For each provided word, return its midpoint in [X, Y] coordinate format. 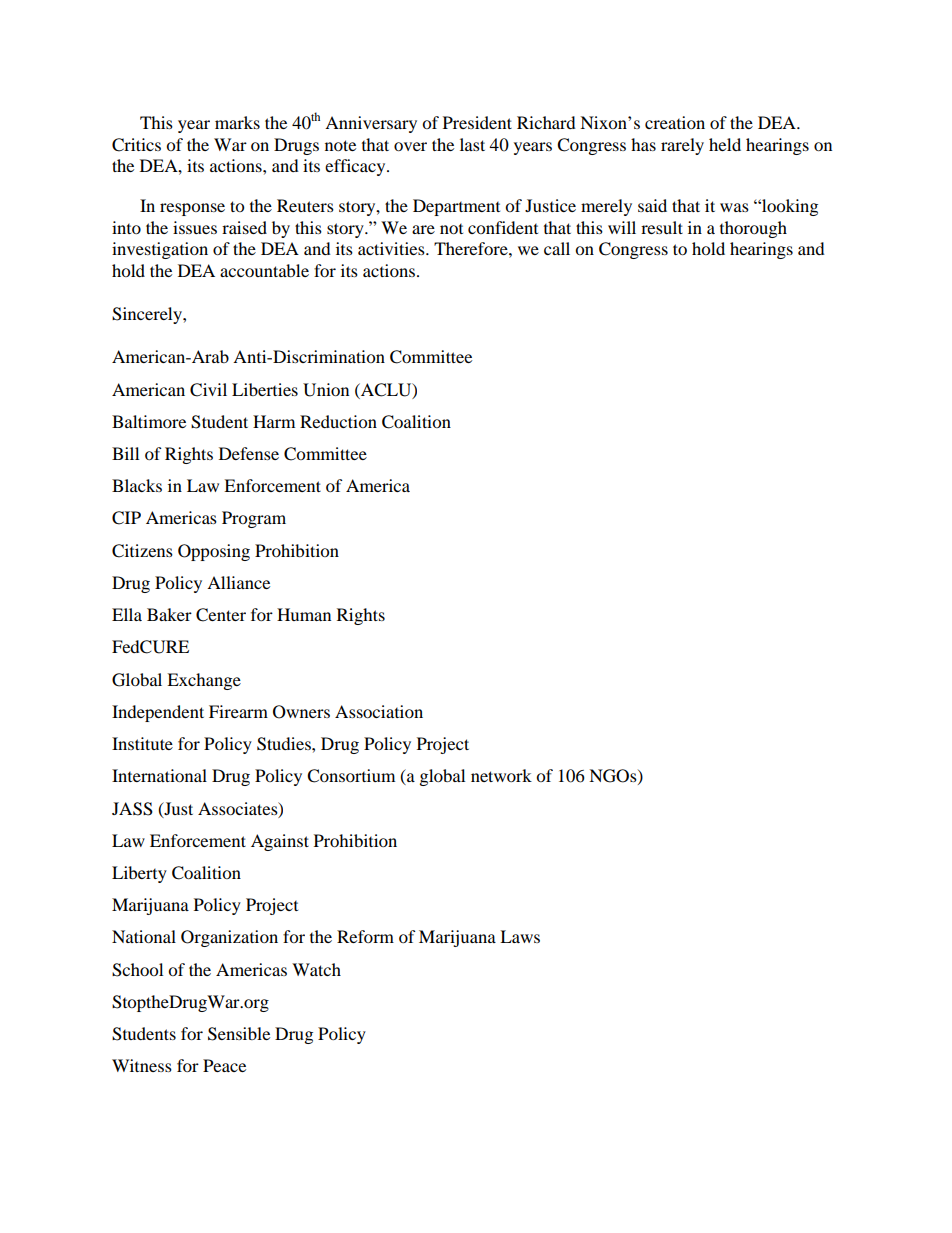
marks [237, 122]
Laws [520, 936]
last [472, 144]
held [725, 144]
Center [221, 615]
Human [304, 614]
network [501, 775]
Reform [365, 936]
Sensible [239, 1034]
